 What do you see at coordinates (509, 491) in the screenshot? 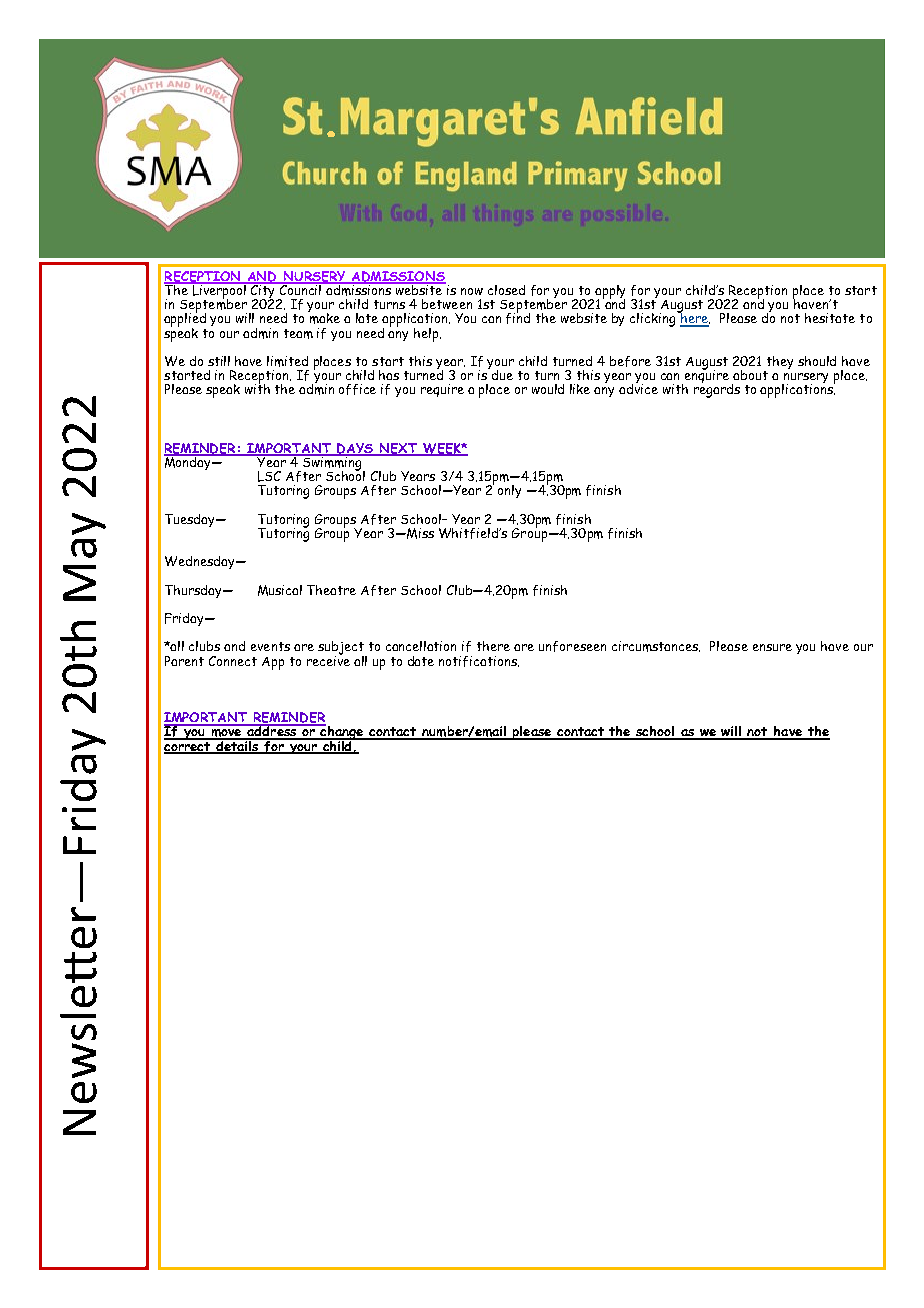
I see `only` at bounding box center [509, 491].
